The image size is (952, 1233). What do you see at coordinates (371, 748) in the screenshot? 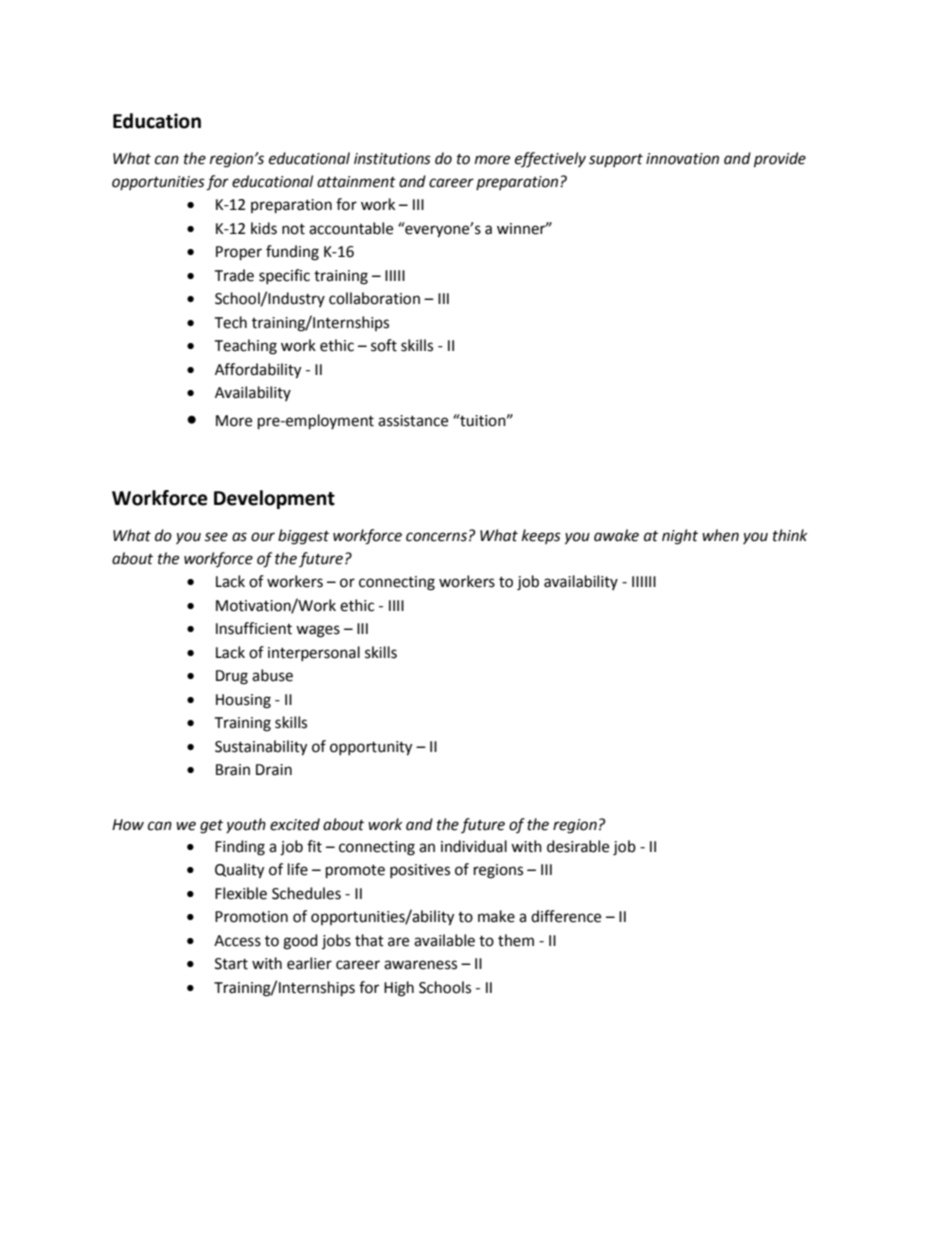
I see `opportunity` at bounding box center [371, 748].
